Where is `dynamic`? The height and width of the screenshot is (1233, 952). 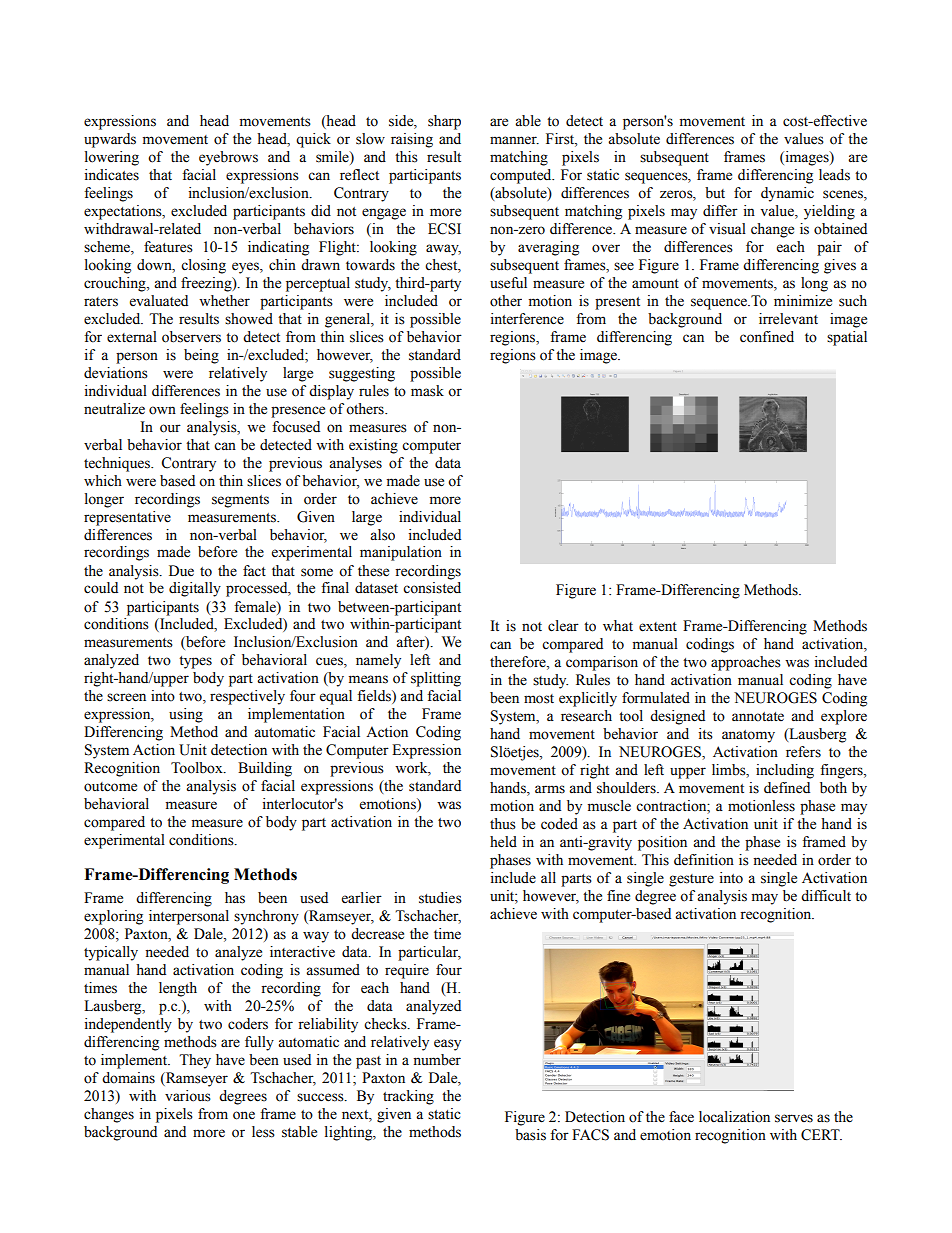
dynamic is located at coordinates (787, 194).
